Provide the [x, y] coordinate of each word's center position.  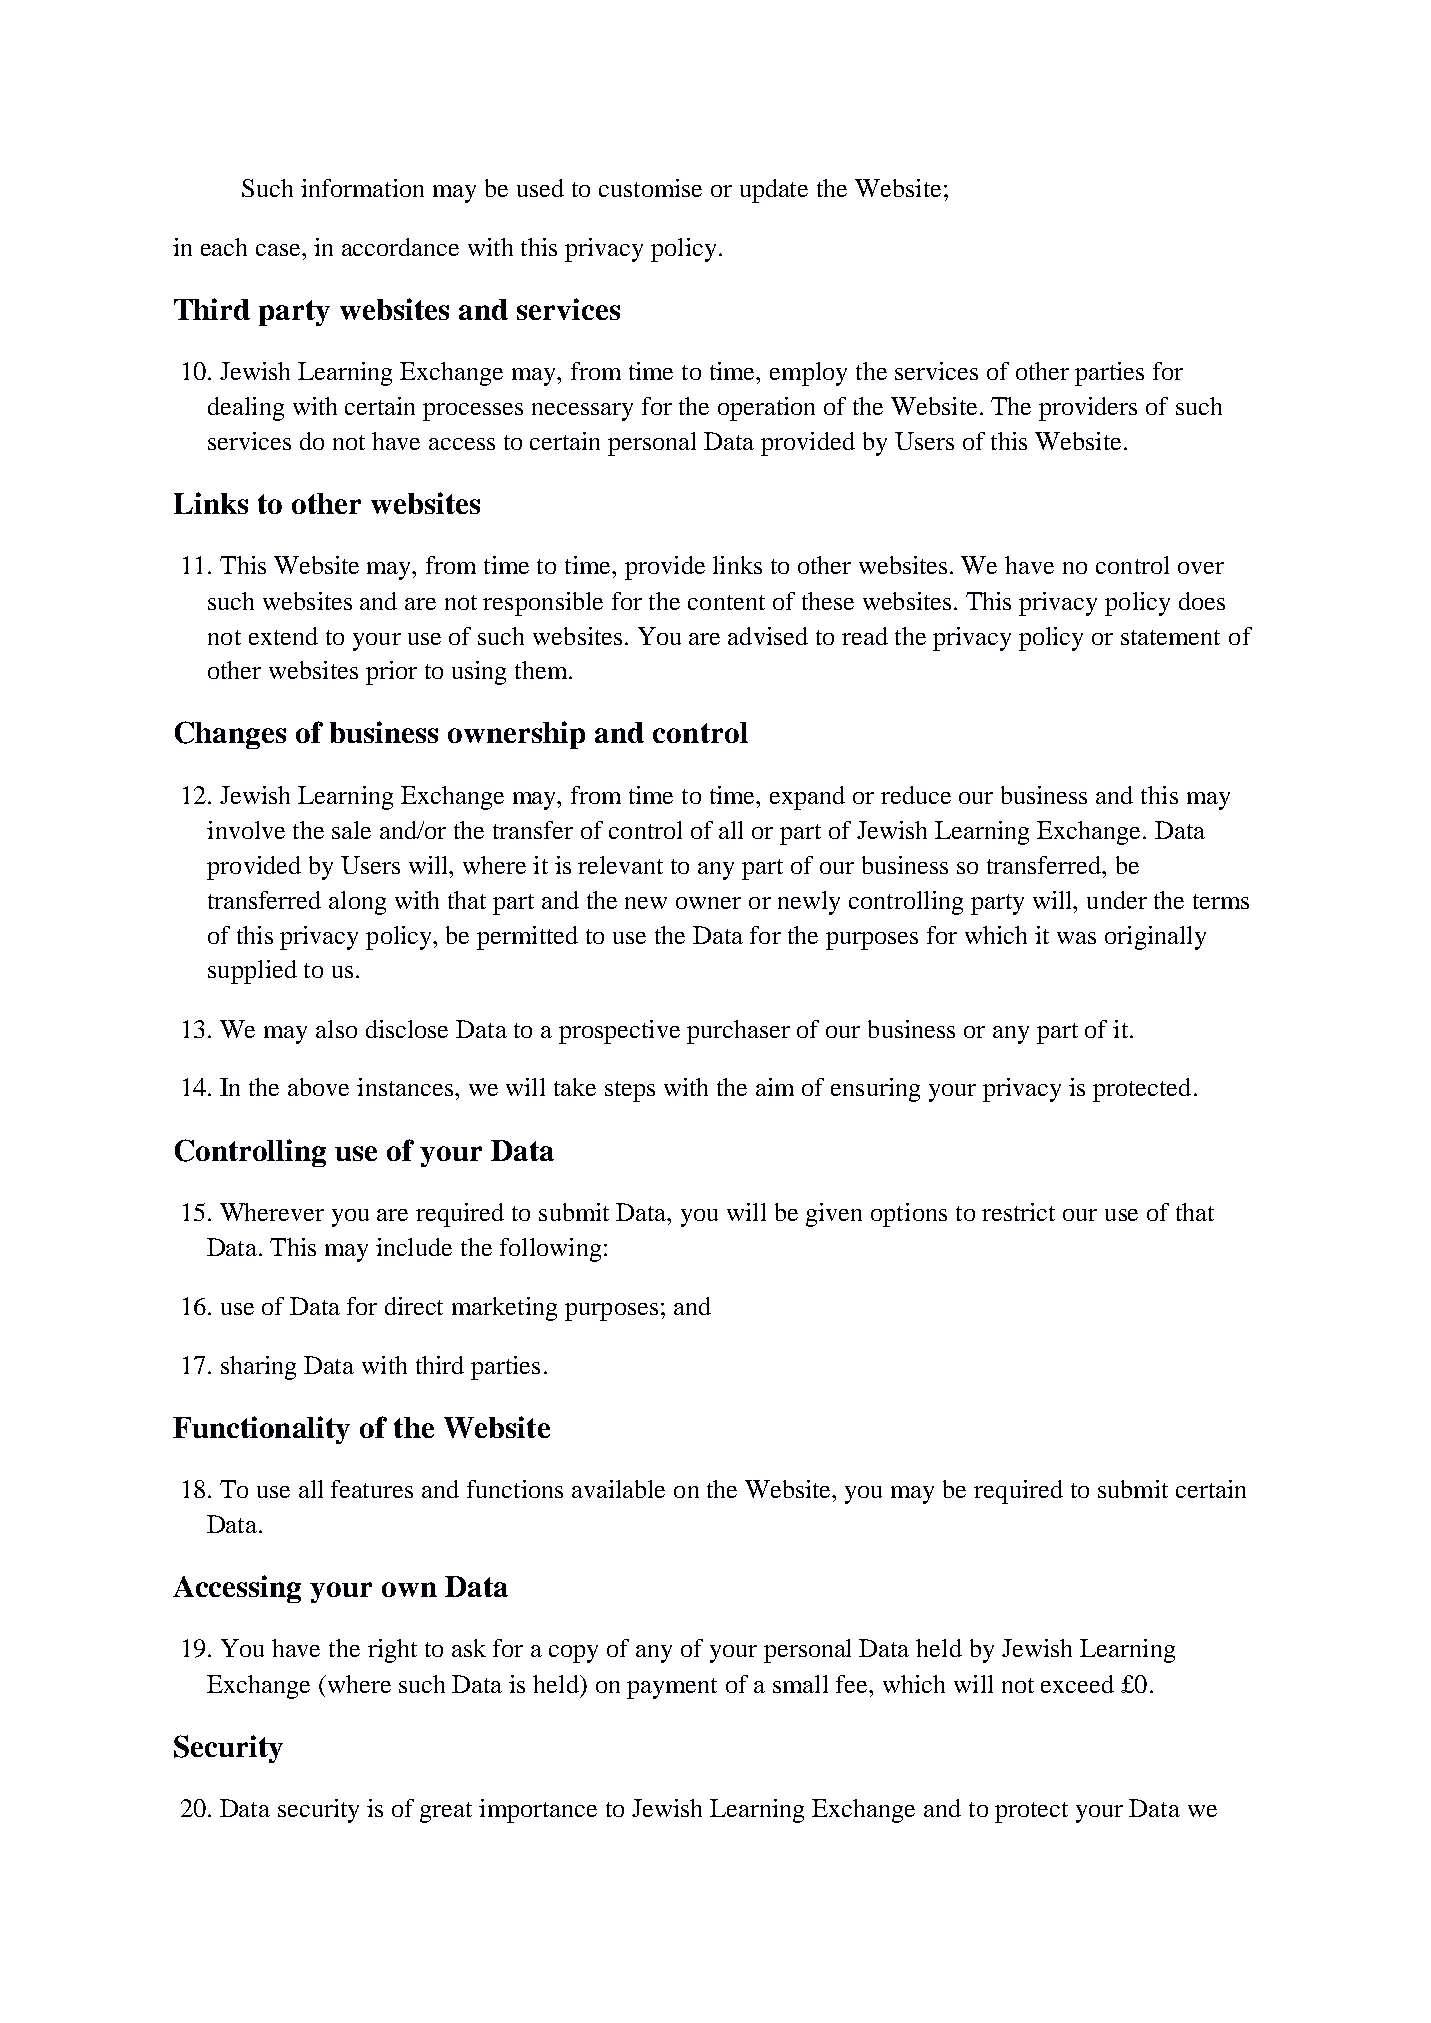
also [336, 1029]
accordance [400, 247]
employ [808, 374]
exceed [1077, 1684]
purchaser [738, 1032]
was [1076, 938]
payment [672, 1688]
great [446, 1812]
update [774, 191]
